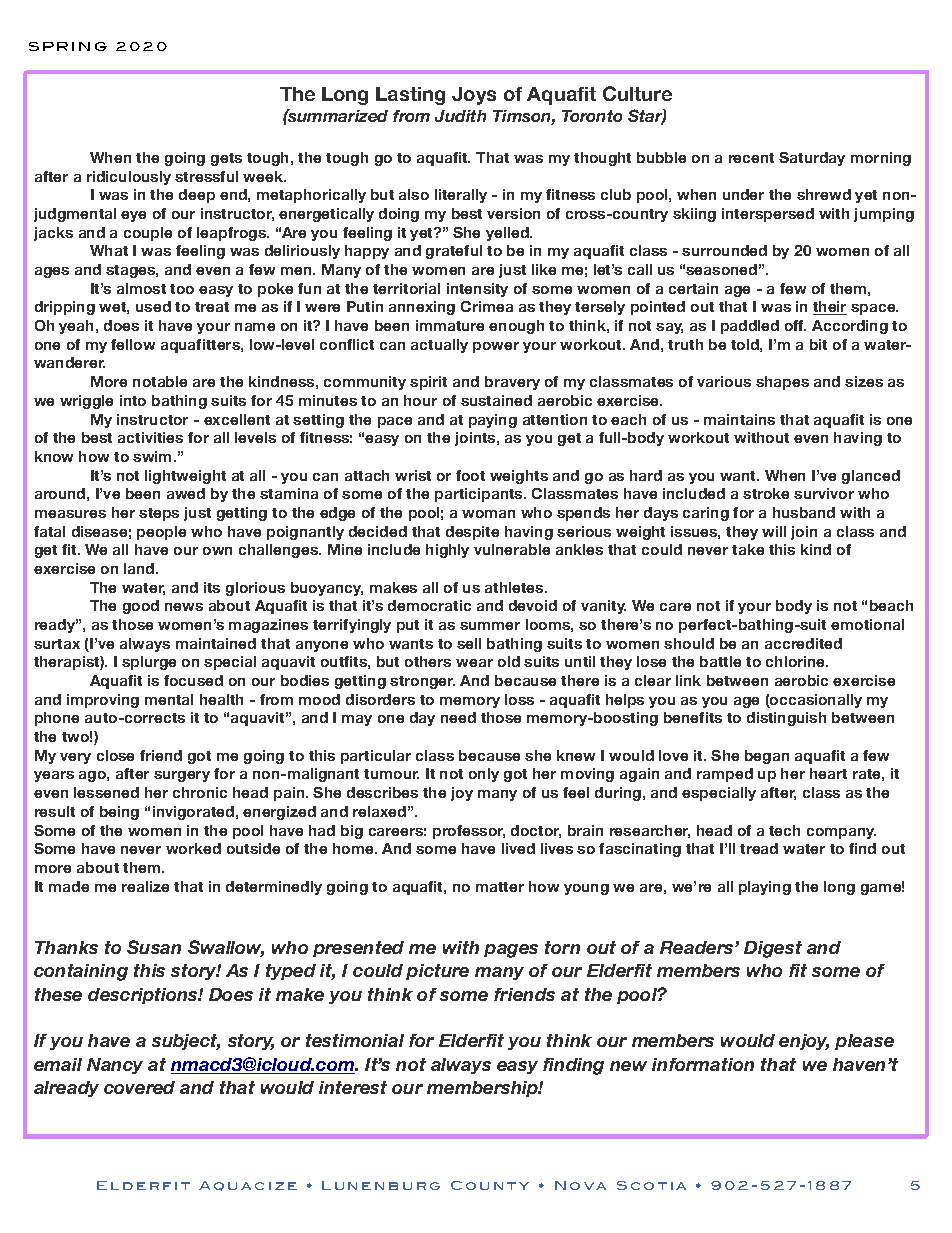 The height and width of the image is (1233, 952). I want to click on recent, so click(751, 158).
